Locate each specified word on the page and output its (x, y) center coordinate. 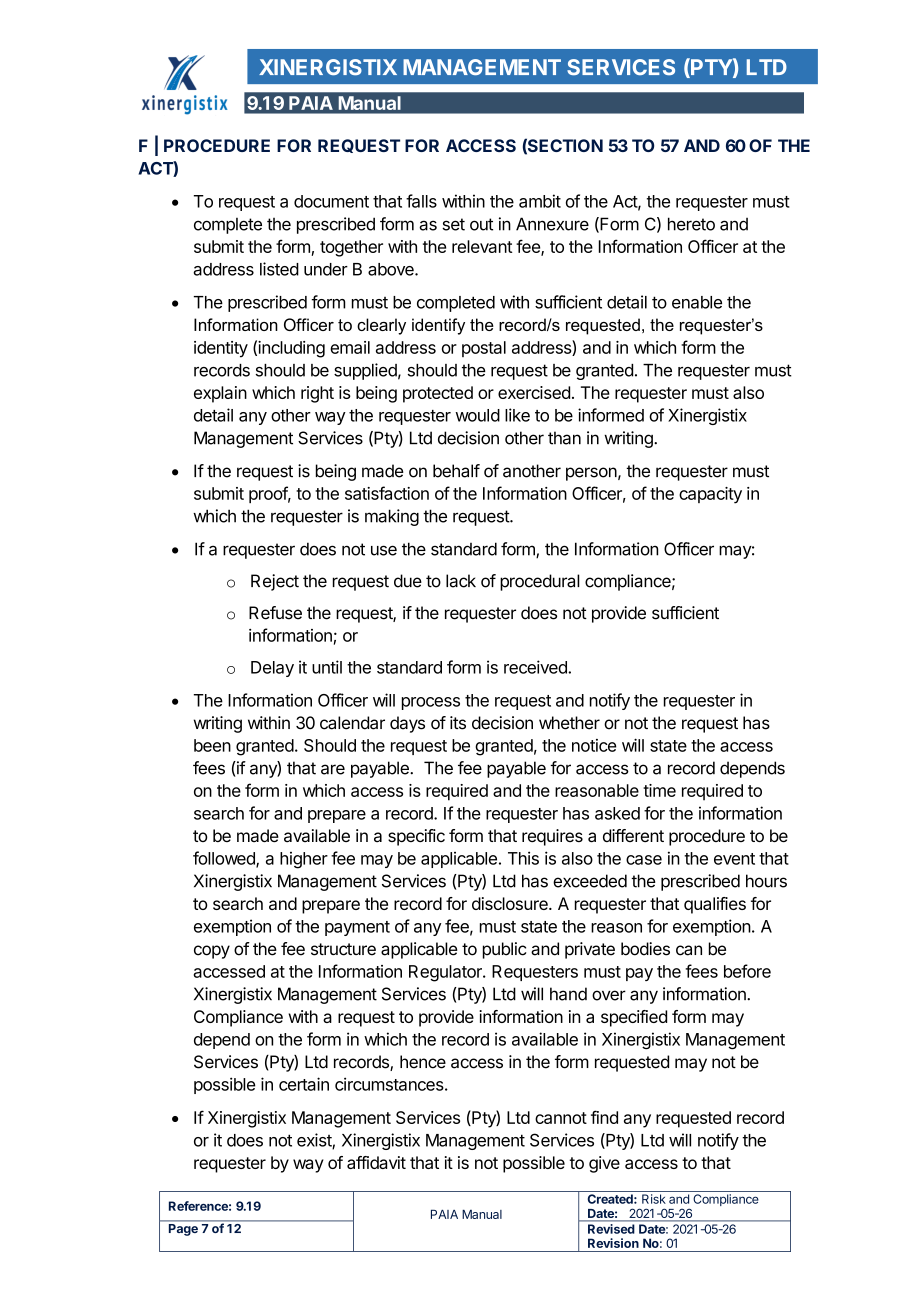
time (659, 790)
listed (279, 269)
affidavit (376, 1162)
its (458, 723)
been (212, 745)
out (481, 224)
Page (183, 1230)
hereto (691, 224)
